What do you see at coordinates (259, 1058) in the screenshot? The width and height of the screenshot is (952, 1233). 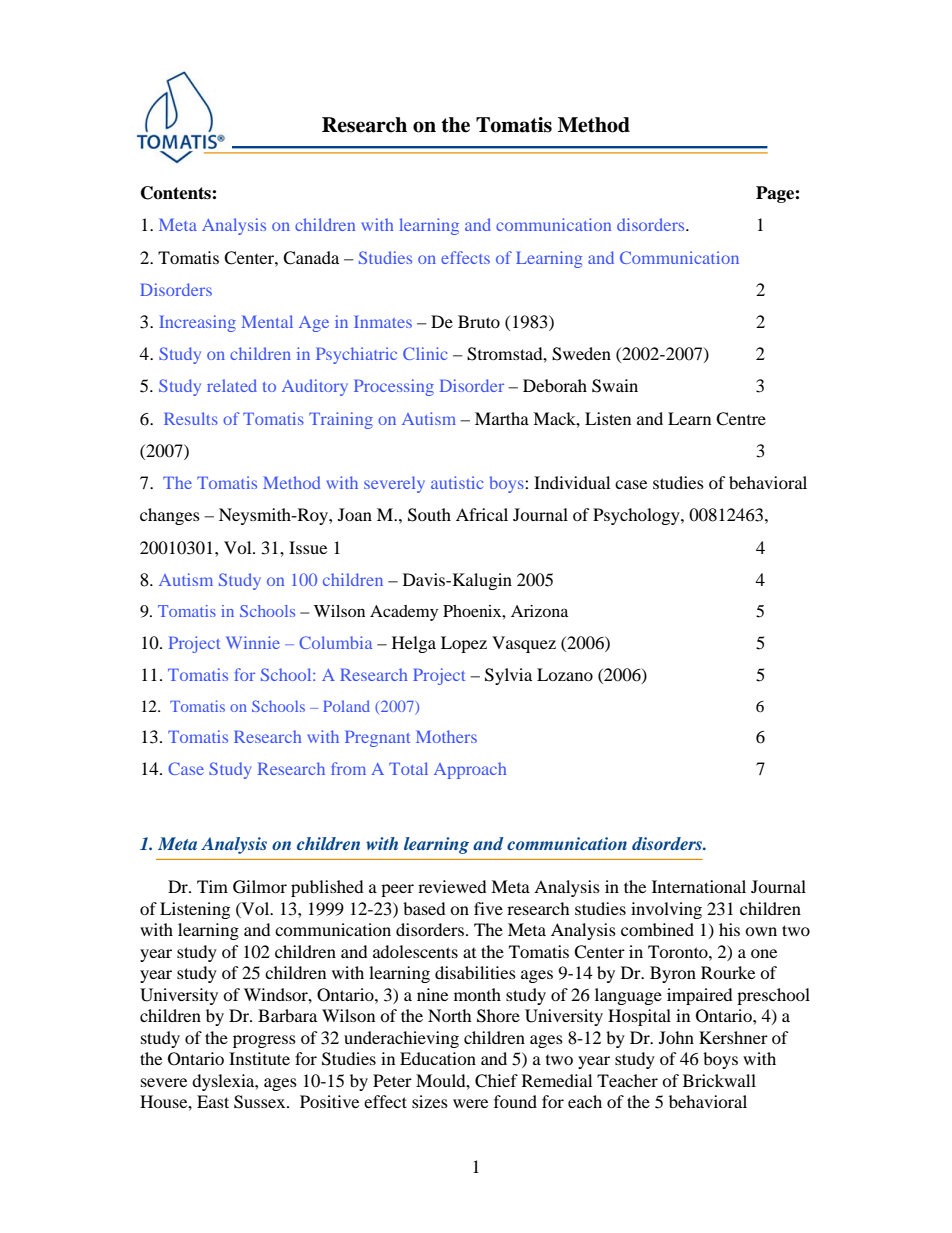 I see `Institute` at bounding box center [259, 1058].
